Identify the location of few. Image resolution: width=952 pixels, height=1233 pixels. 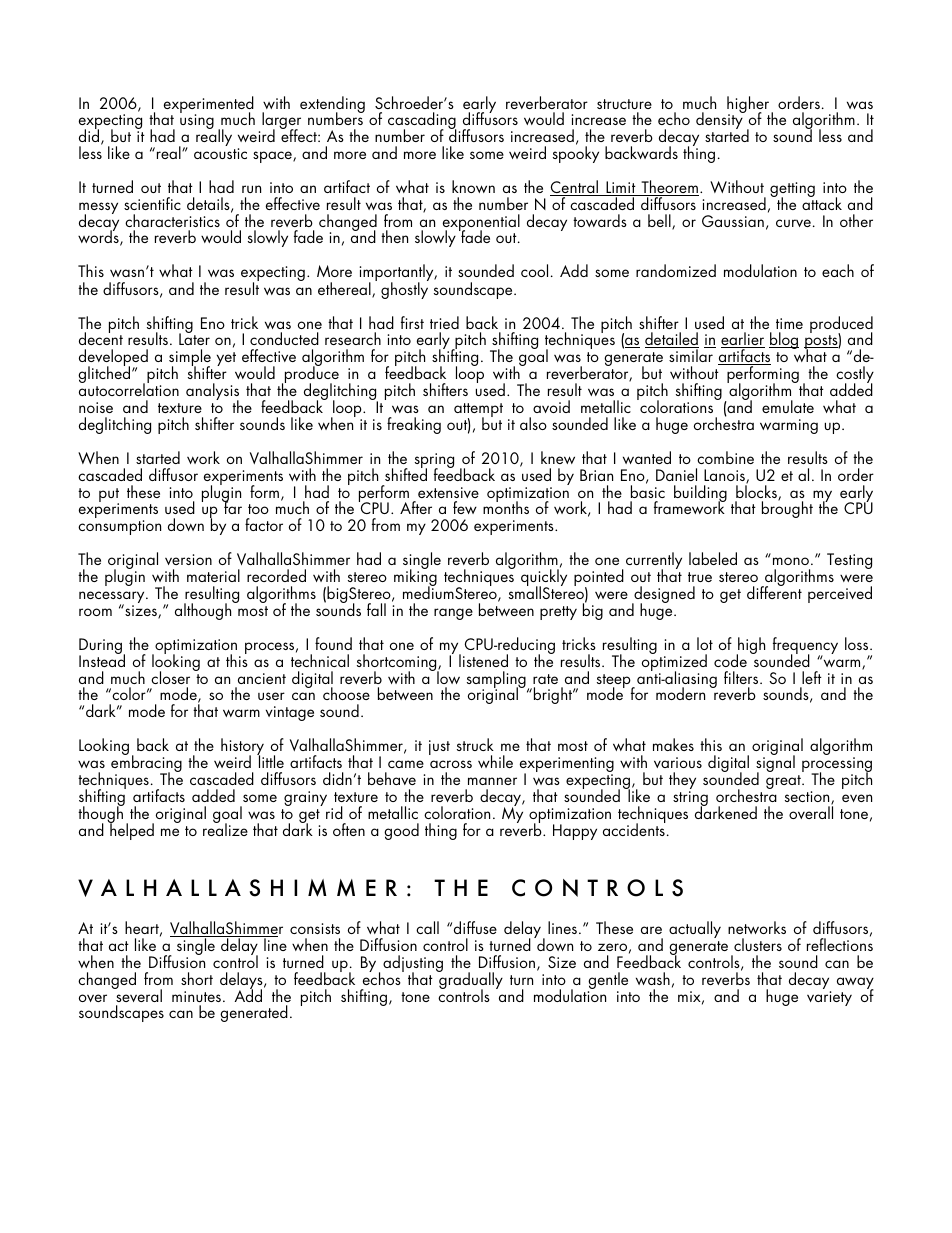
(465, 507).
